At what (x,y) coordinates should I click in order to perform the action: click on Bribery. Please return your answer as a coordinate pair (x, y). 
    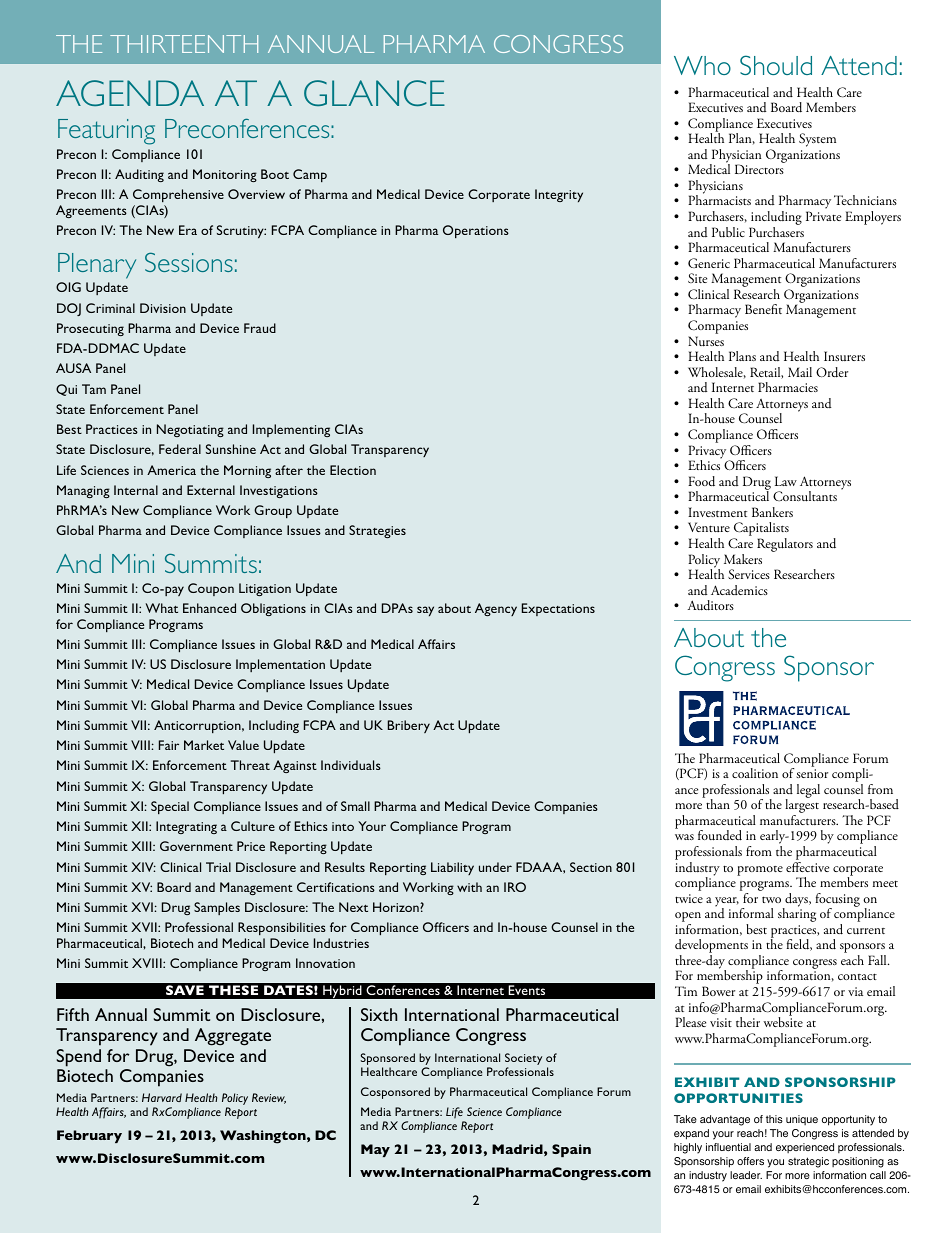
    Looking at the image, I should click on (409, 726).
